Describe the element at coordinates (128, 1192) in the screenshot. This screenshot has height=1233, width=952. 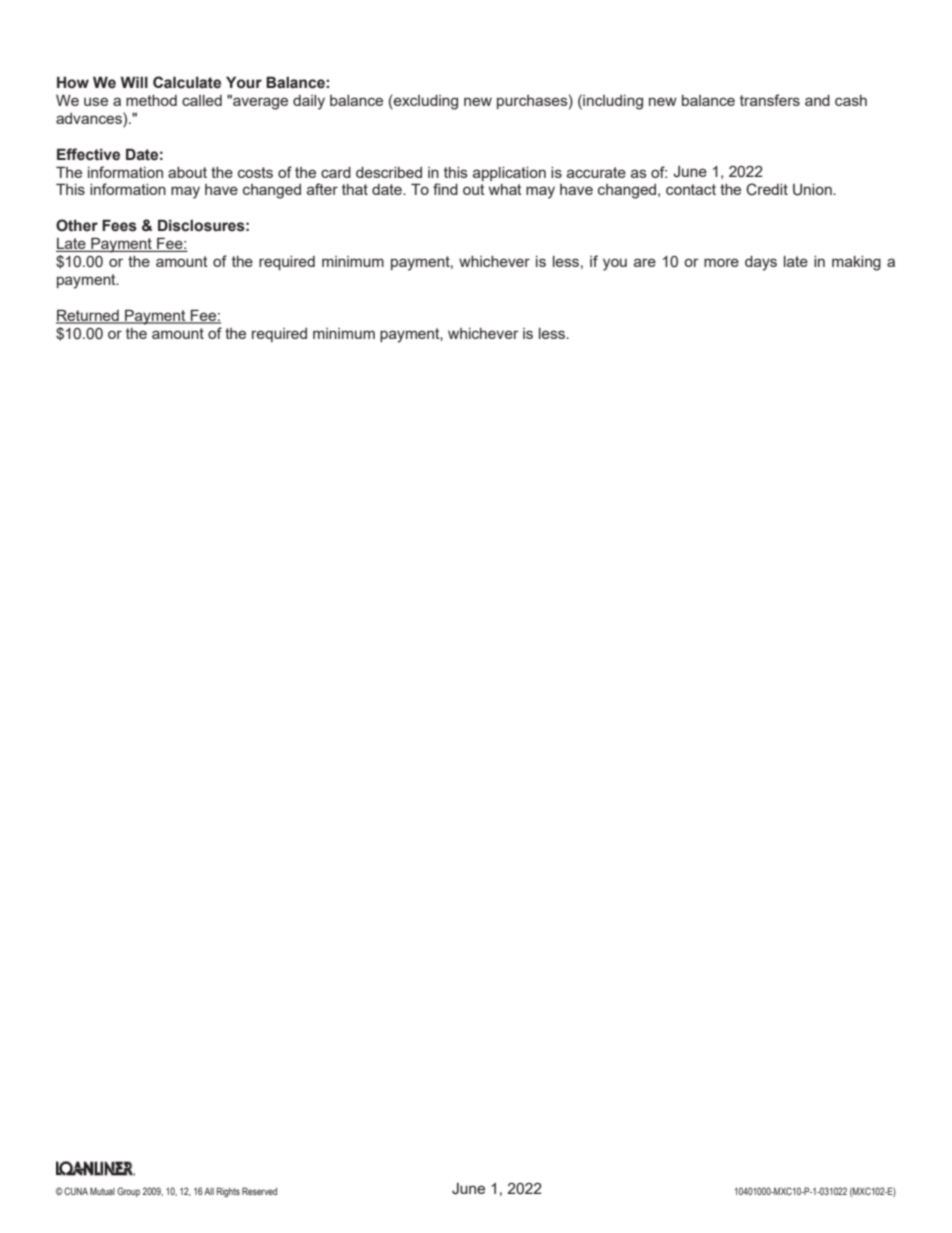
I see `Group` at that location.
